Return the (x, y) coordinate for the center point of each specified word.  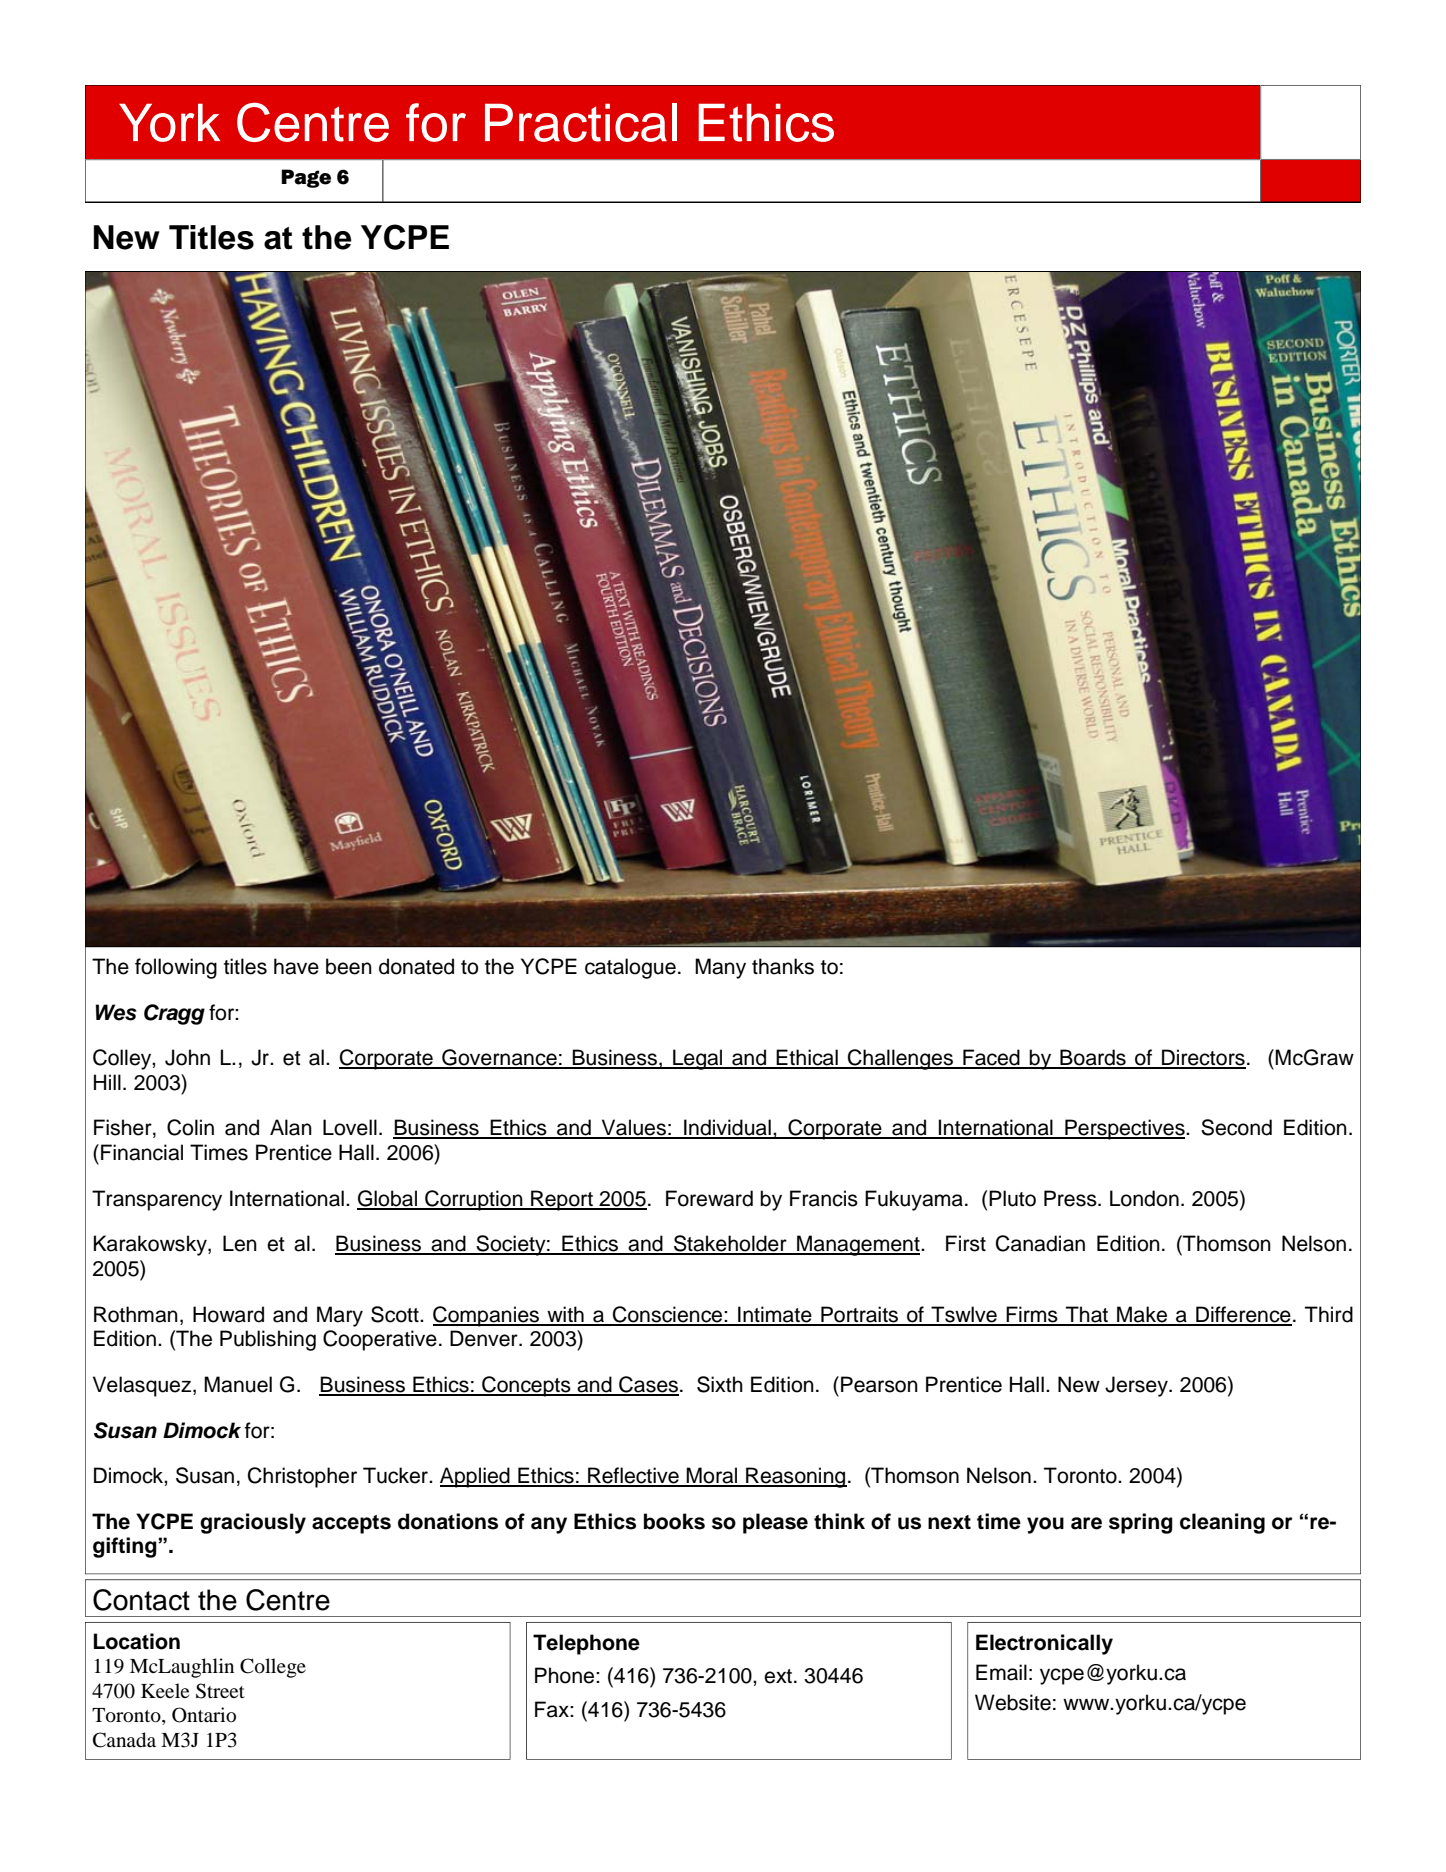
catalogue (630, 968)
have (296, 966)
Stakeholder (730, 1244)
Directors (1203, 1058)
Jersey (1137, 1386)
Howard (228, 1314)
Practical (581, 122)
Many (720, 968)
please (775, 1523)
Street (220, 1691)
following (176, 968)
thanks (783, 966)
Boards (1093, 1058)
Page (306, 178)
